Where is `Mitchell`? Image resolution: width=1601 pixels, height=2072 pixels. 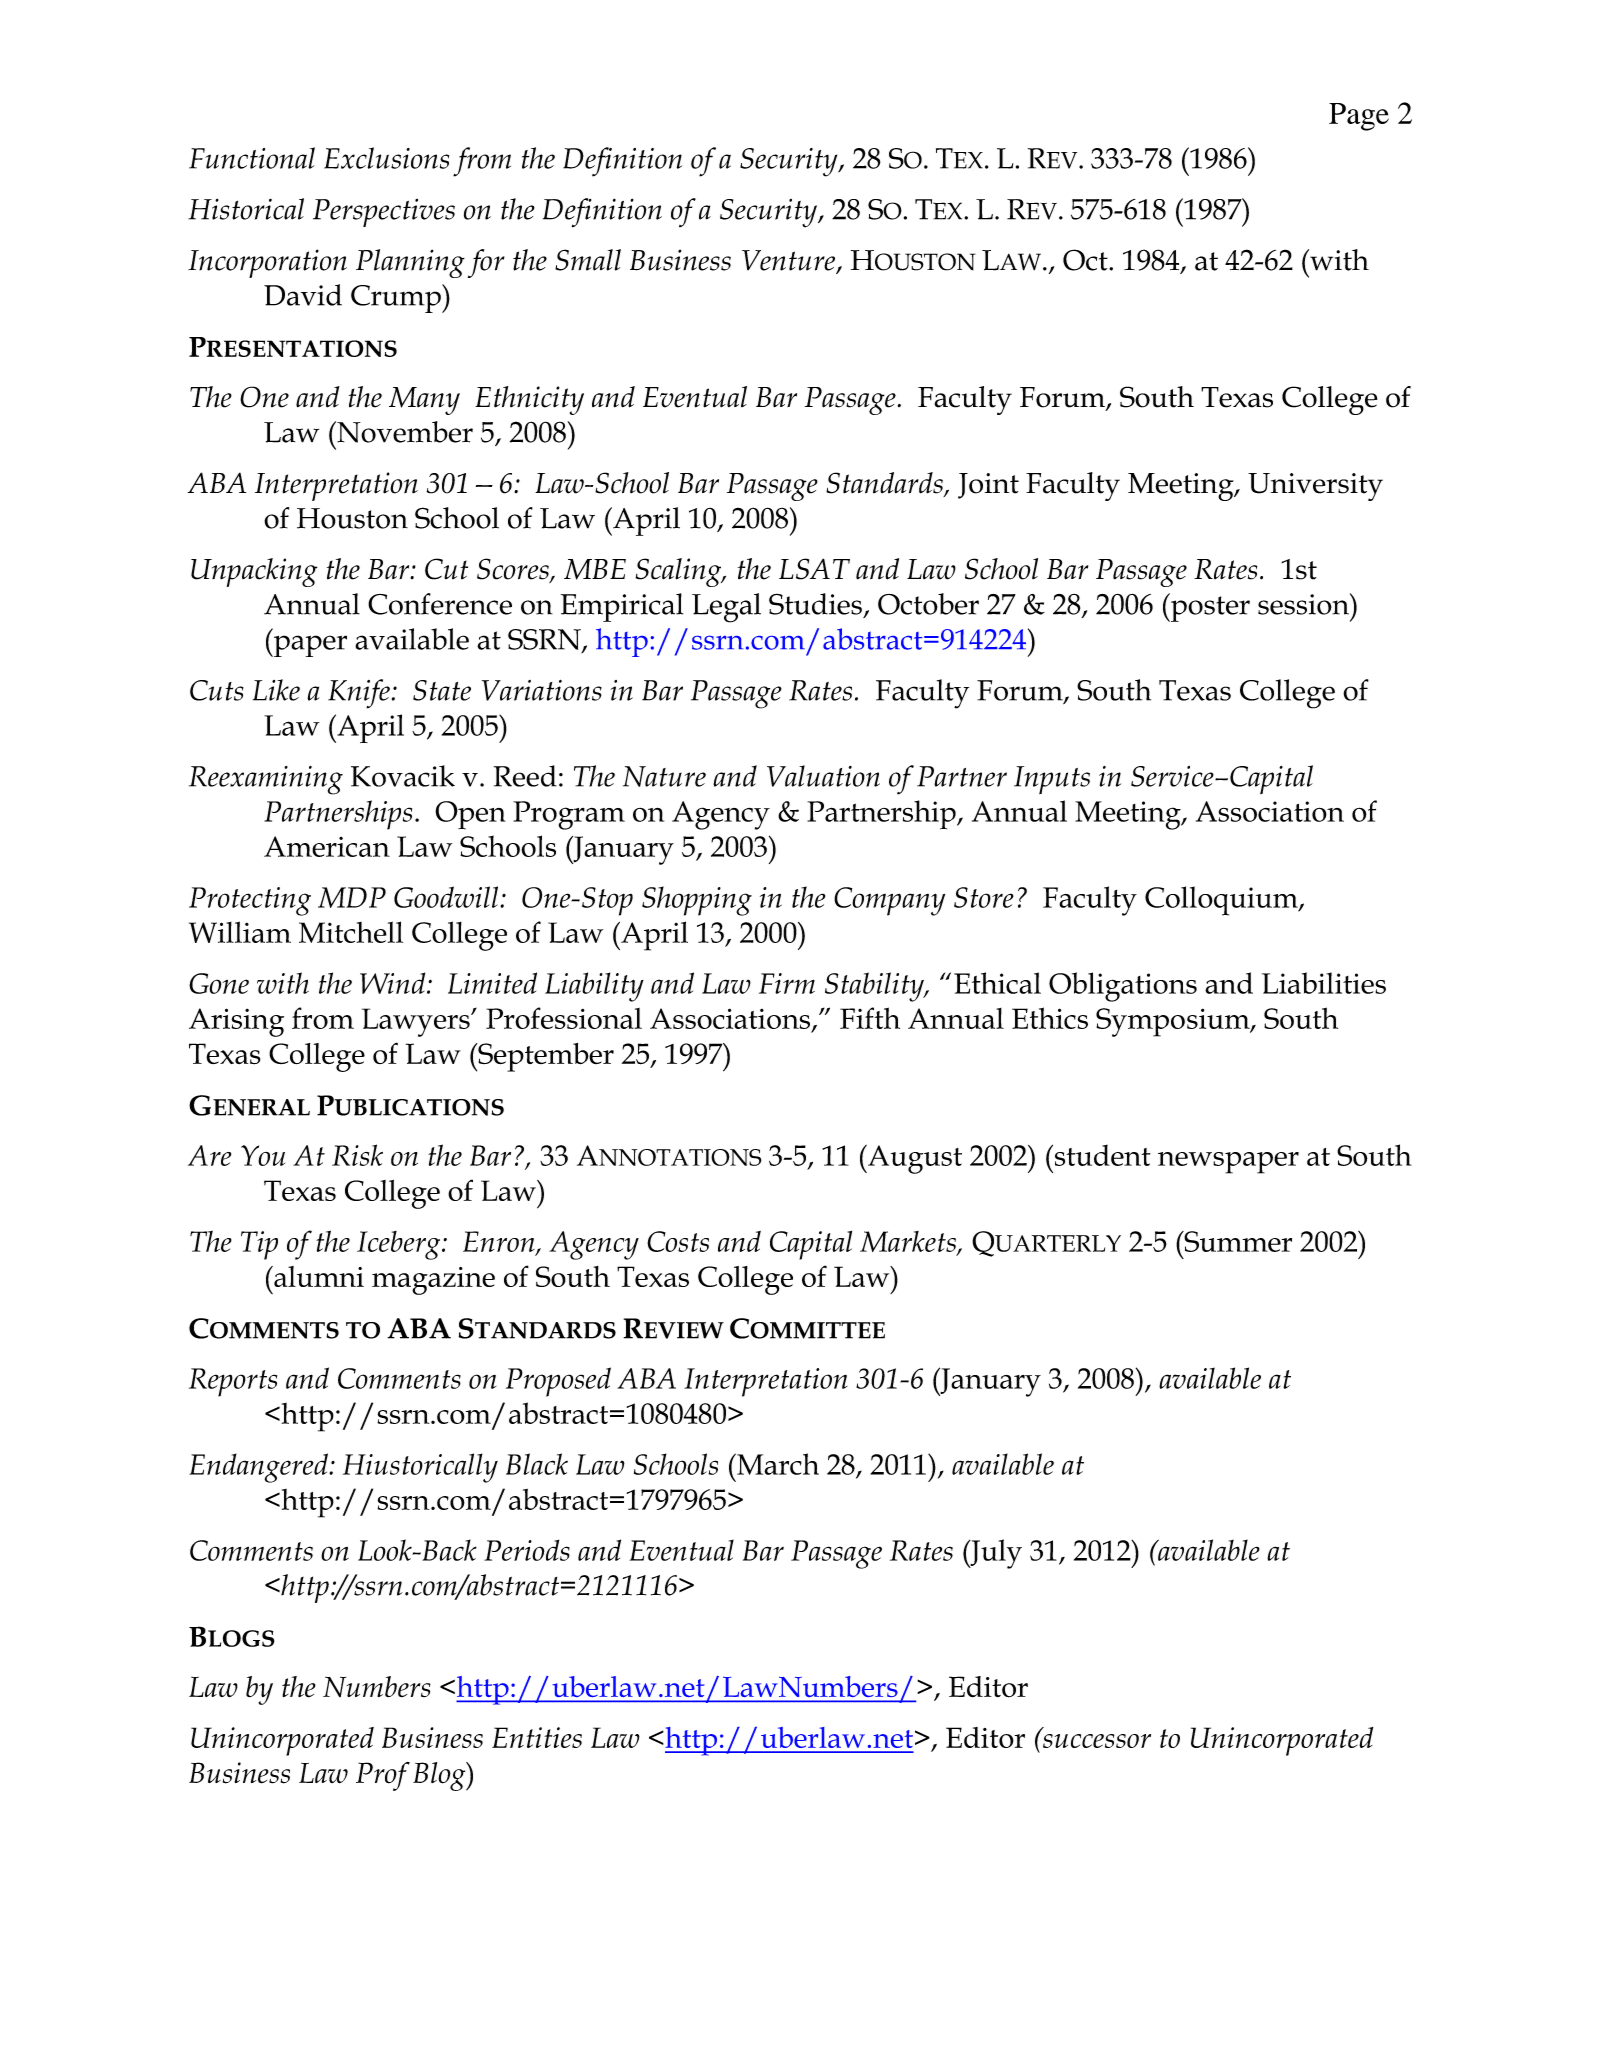
Mitchell is located at coordinates (351, 932).
